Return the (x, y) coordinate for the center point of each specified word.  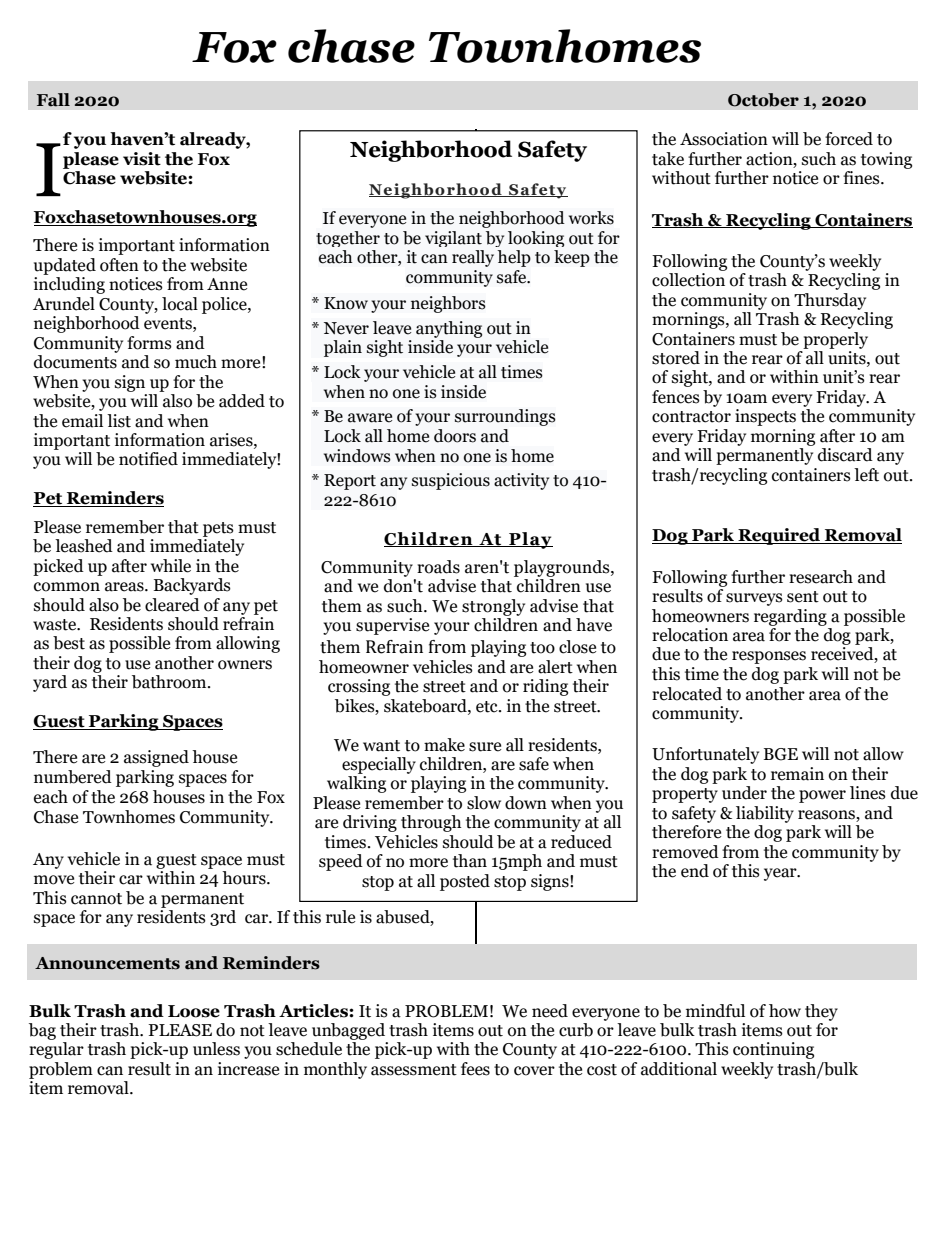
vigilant (453, 239)
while (171, 566)
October (763, 100)
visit (142, 159)
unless (216, 1049)
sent (803, 597)
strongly (493, 607)
